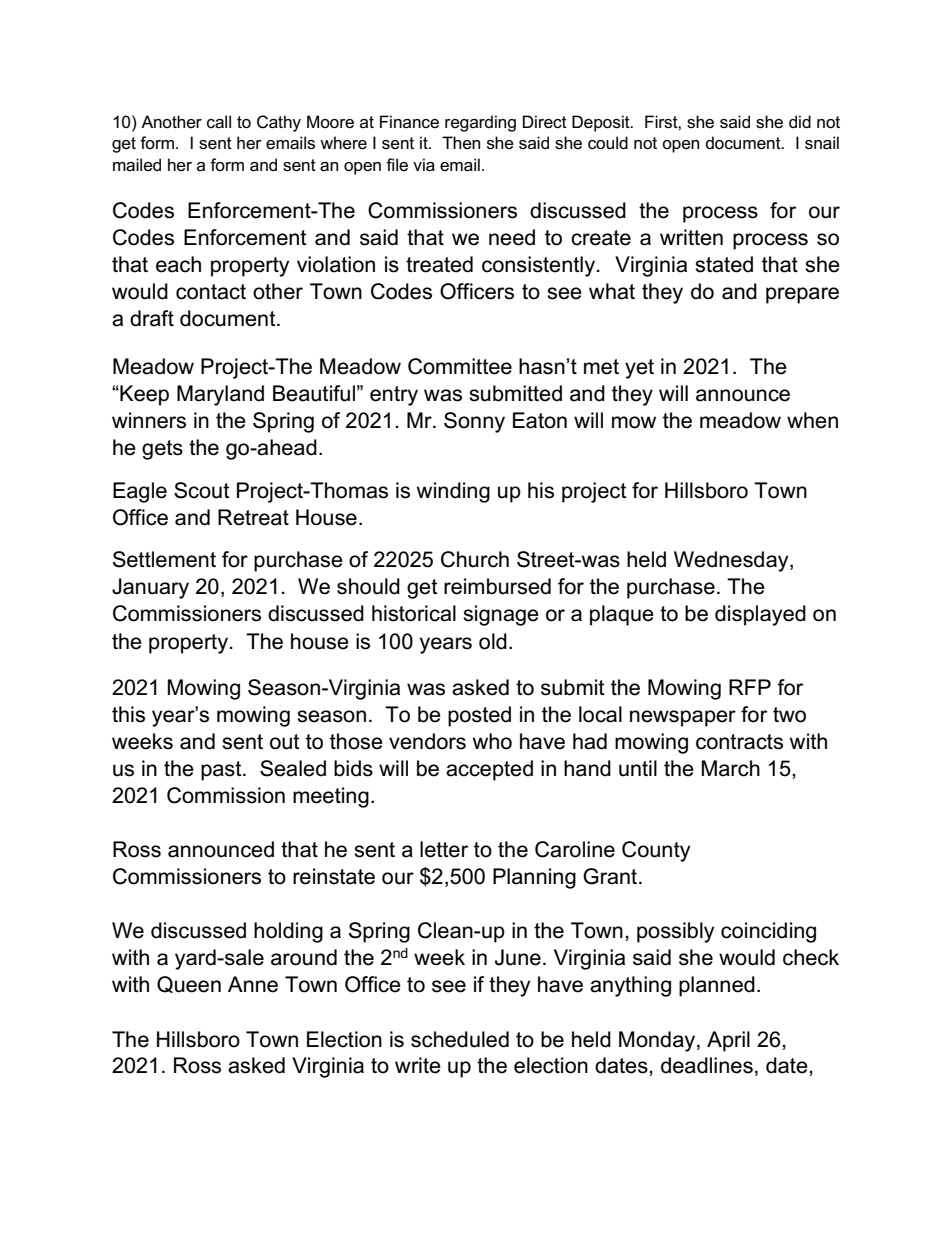 This page has height=1233, width=952. What do you see at coordinates (162, 450) in the page?
I see `gets` at bounding box center [162, 450].
